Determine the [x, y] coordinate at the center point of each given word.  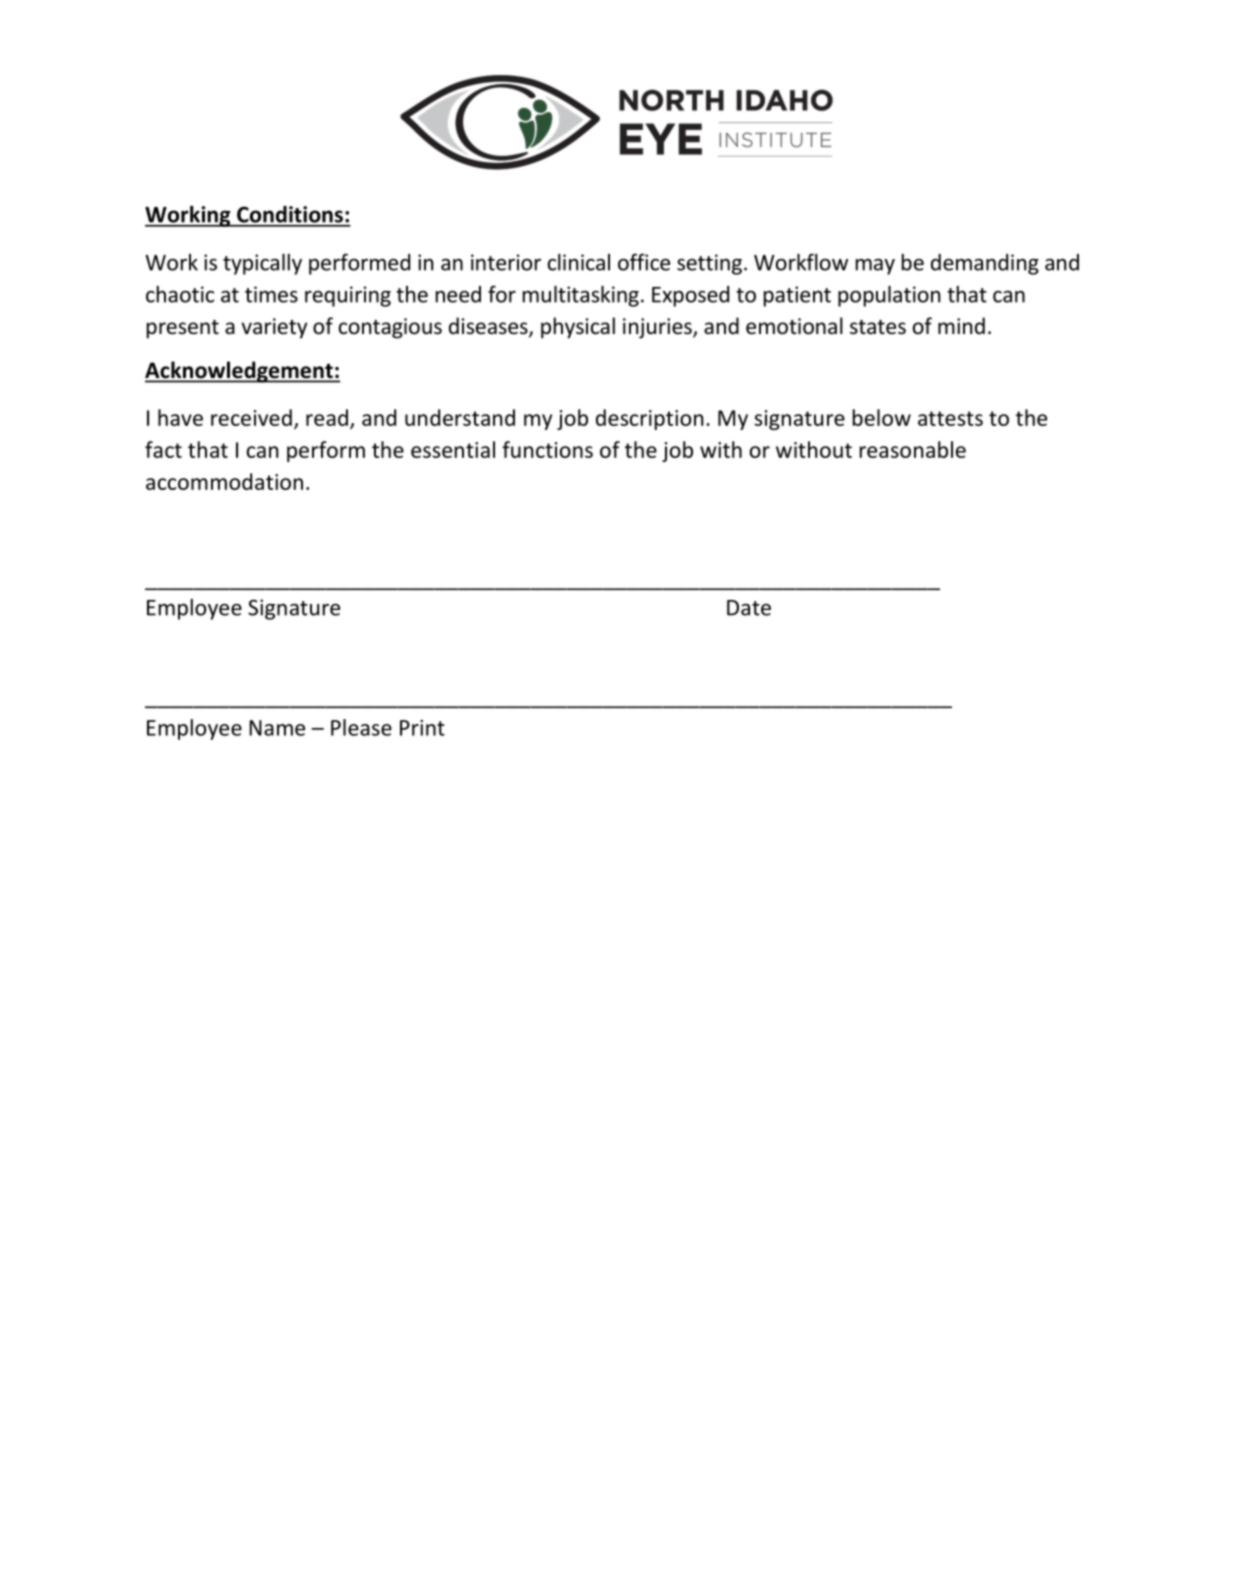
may [875, 267]
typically [262, 264]
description [650, 419]
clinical [579, 262]
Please [361, 727]
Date [749, 608]
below [882, 417]
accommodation [224, 481]
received [251, 417]
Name [277, 728]
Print [422, 728]
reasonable [913, 449]
